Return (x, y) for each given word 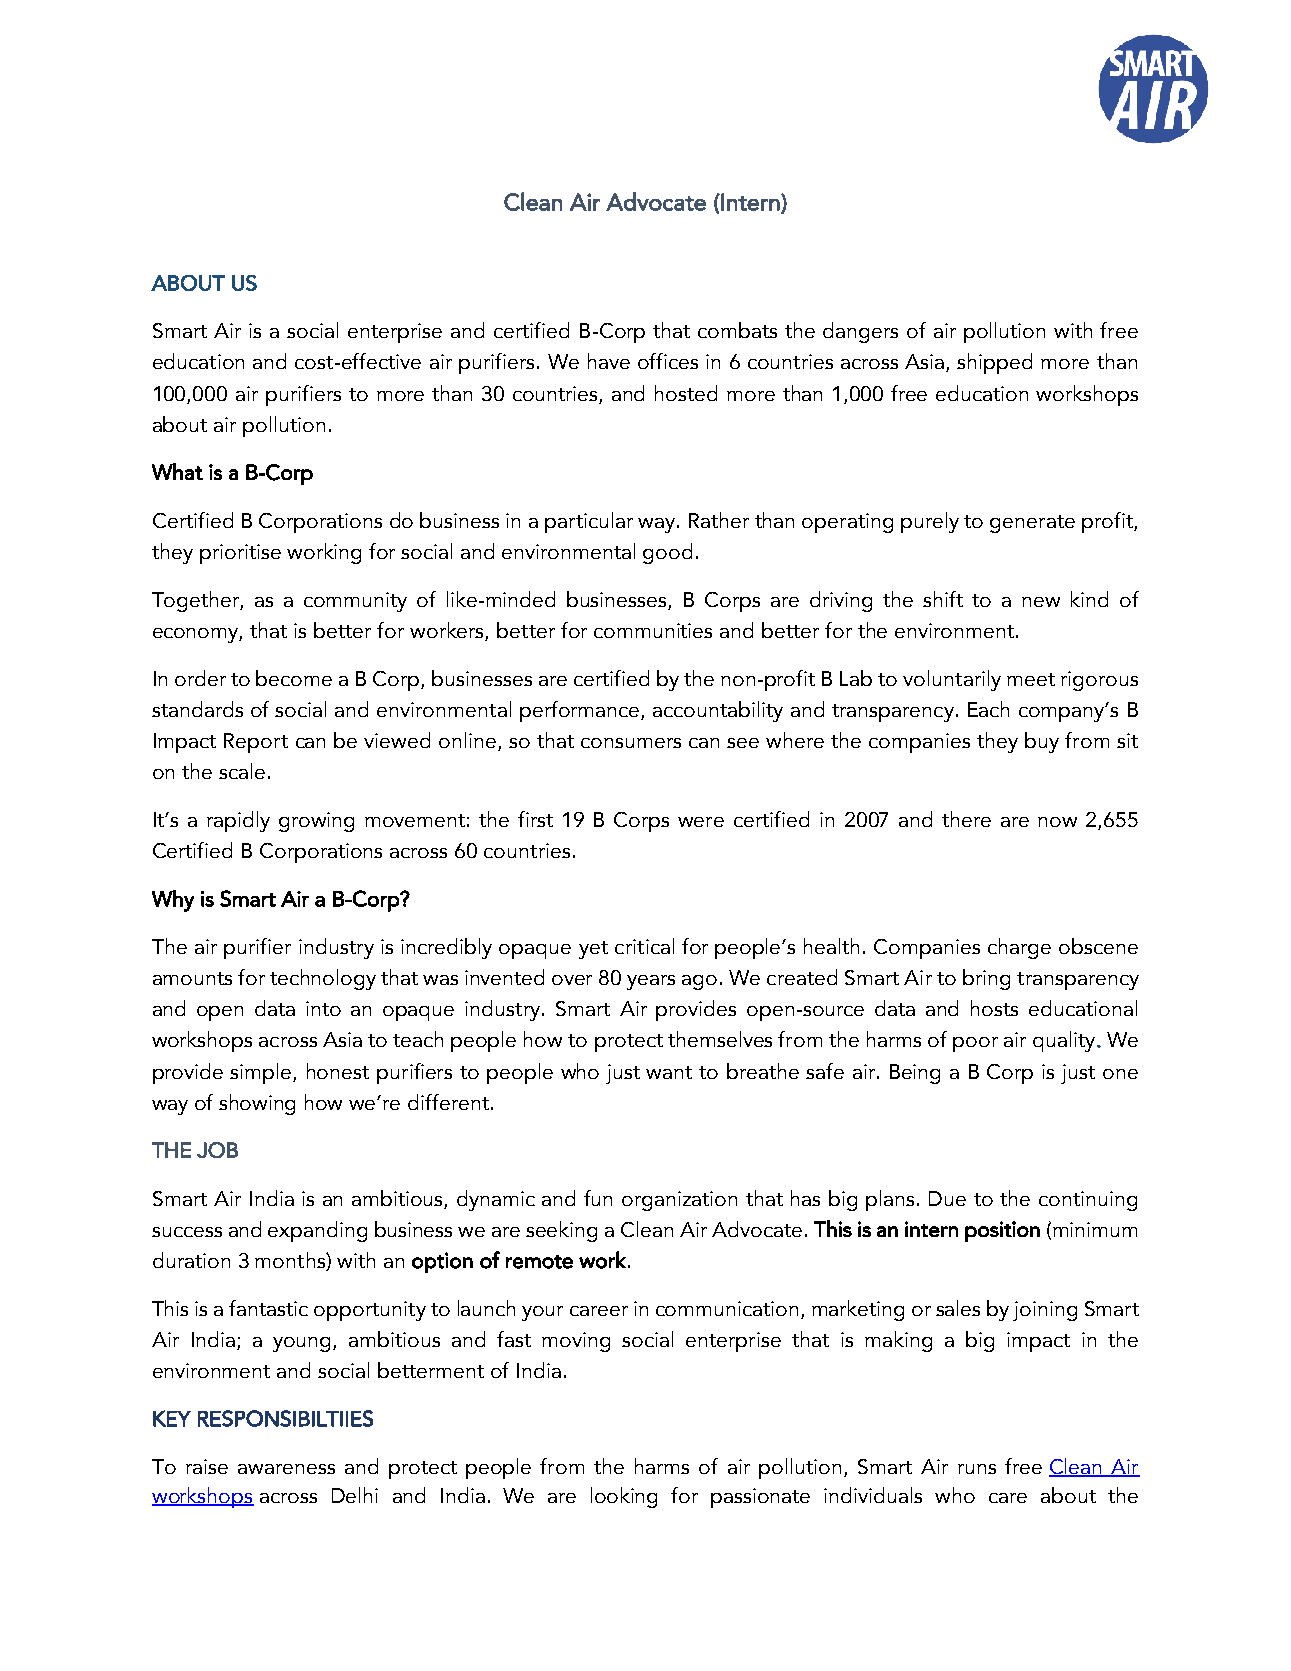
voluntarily (952, 680)
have (609, 361)
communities (653, 630)
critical (644, 946)
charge (1019, 948)
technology (323, 979)
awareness (286, 1469)
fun (598, 1198)
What (177, 471)
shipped (994, 363)
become (294, 678)
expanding (317, 1231)
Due (947, 1198)
